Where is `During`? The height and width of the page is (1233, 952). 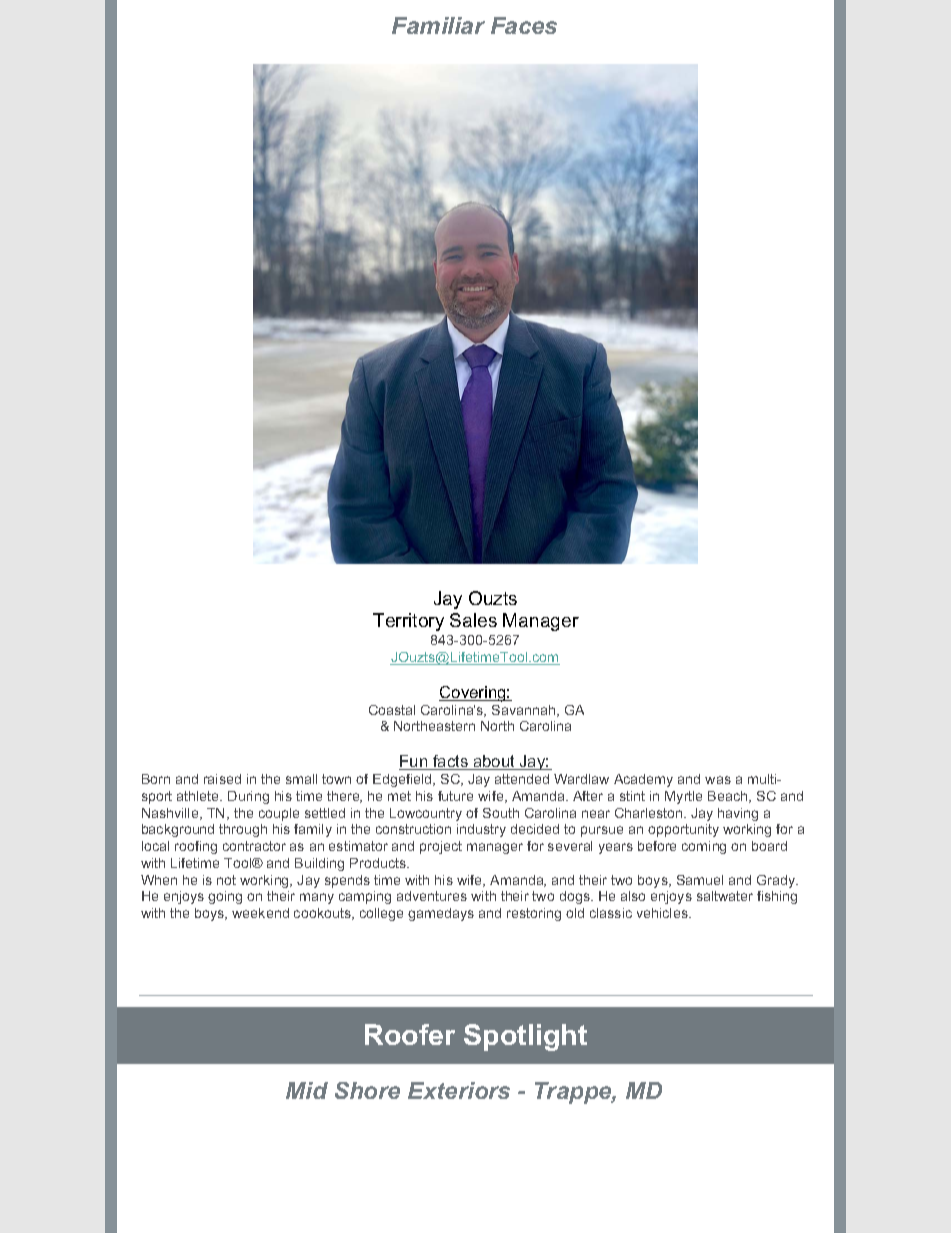 During is located at coordinates (248, 797).
